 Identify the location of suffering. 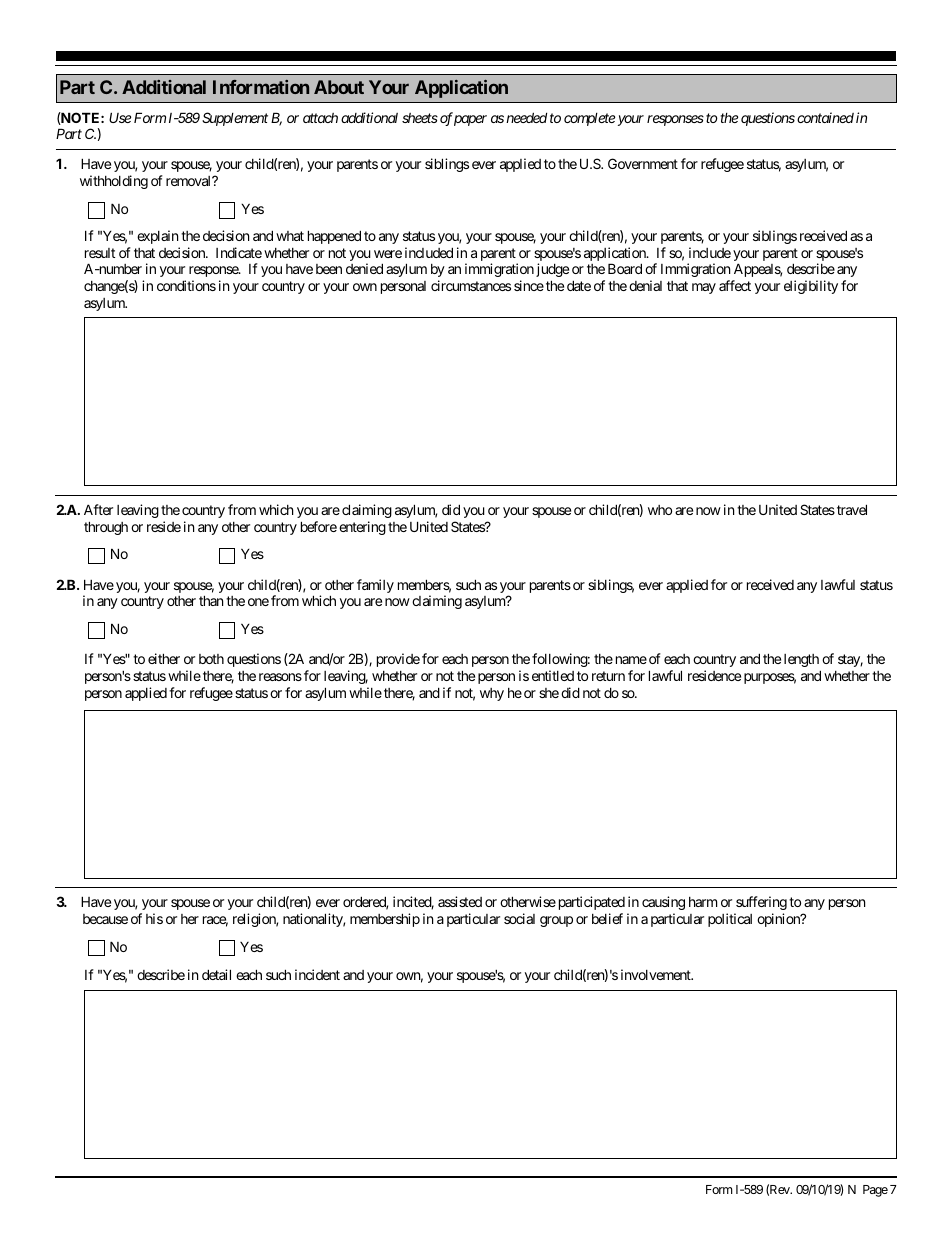
(761, 903).
